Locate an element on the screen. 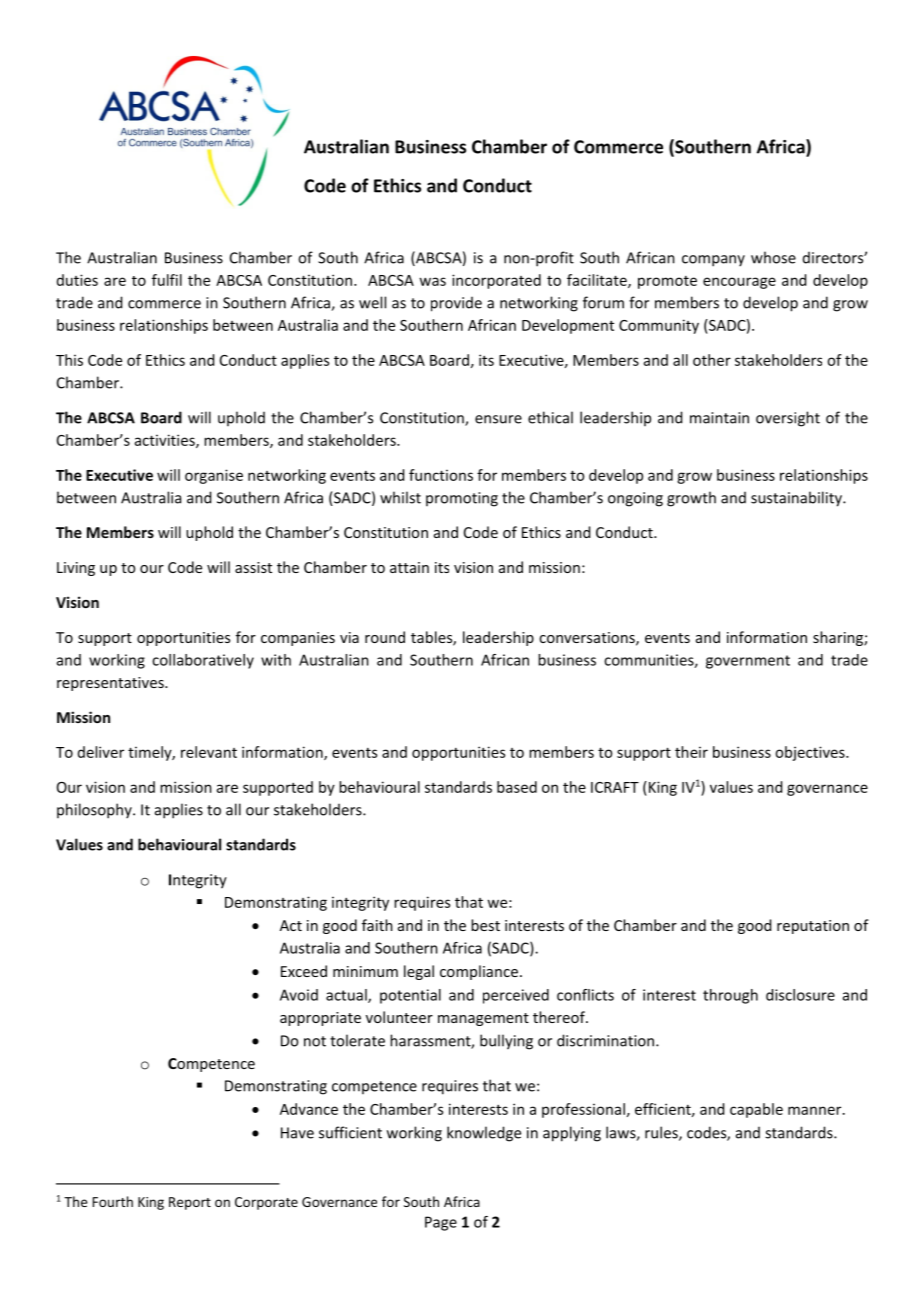 The width and height of the screenshot is (924, 1308). fulfil is located at coordinates (167, 280).
